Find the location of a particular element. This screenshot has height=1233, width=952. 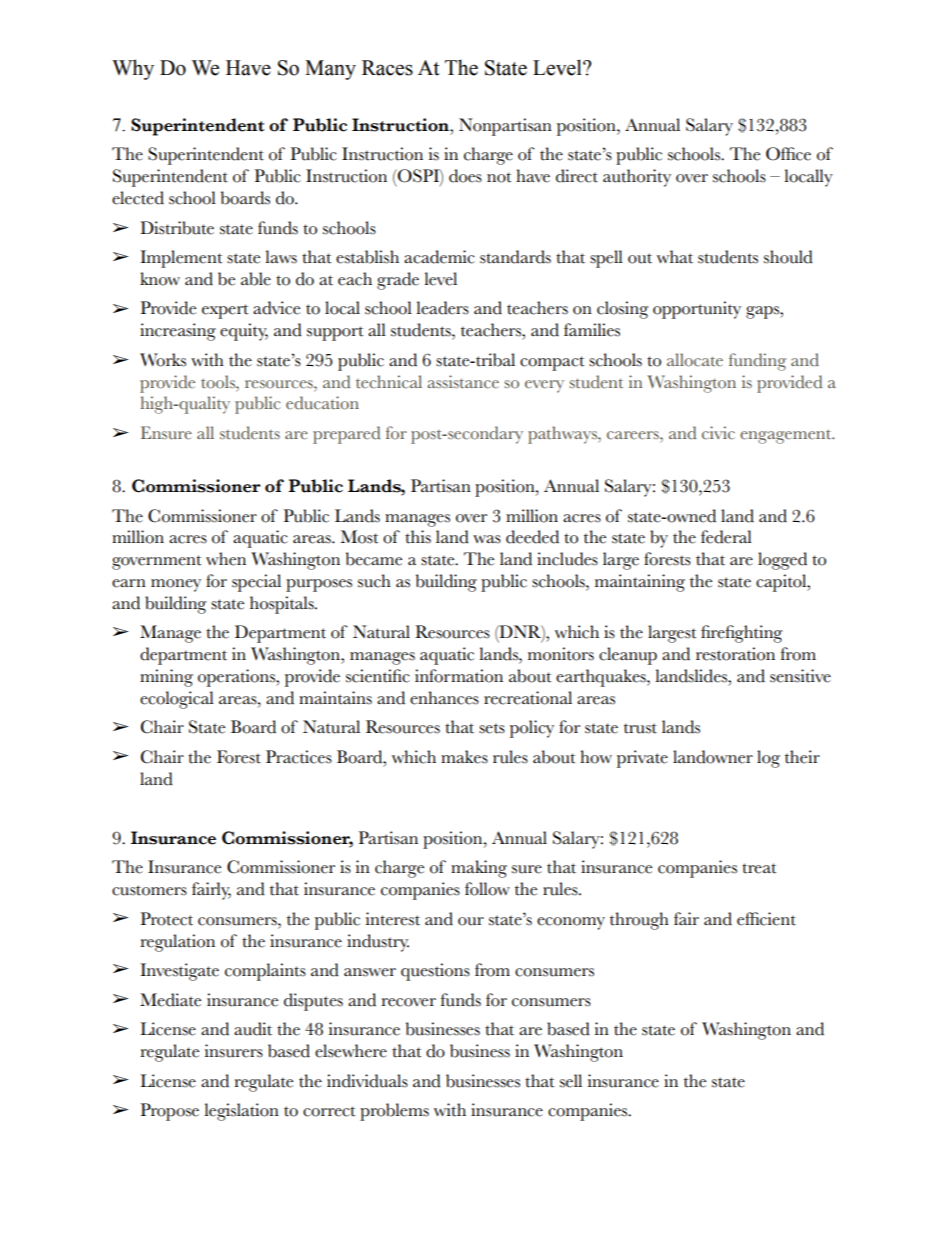

money is located at coordinates (176, 585).
